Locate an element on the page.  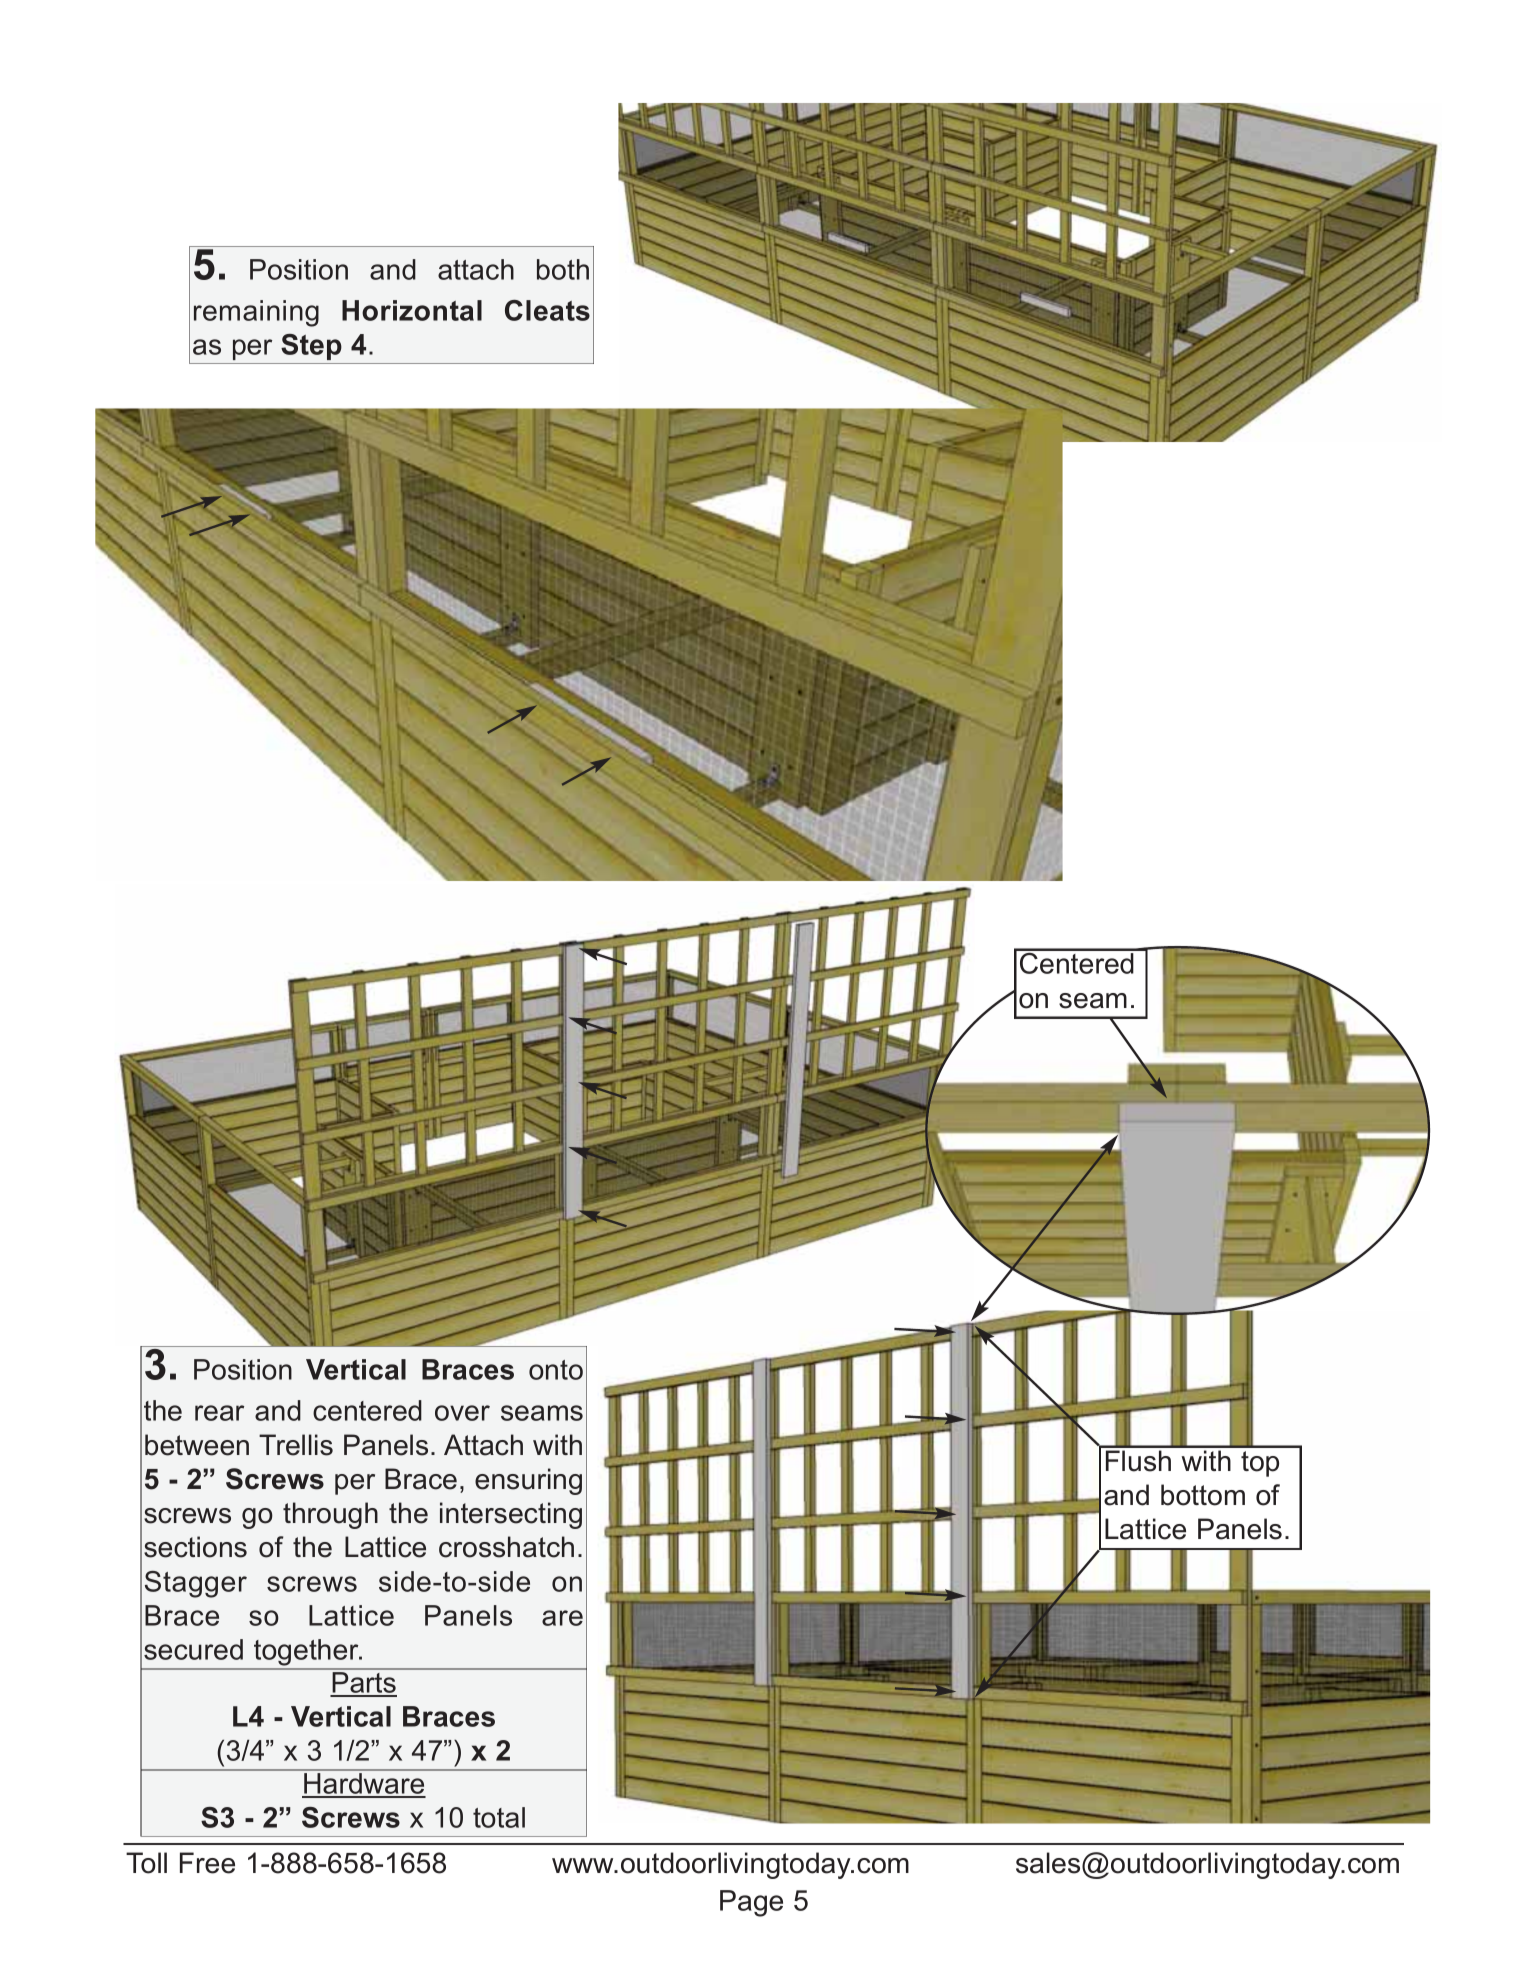
Horizontal is located at coordinates (412, 310).
